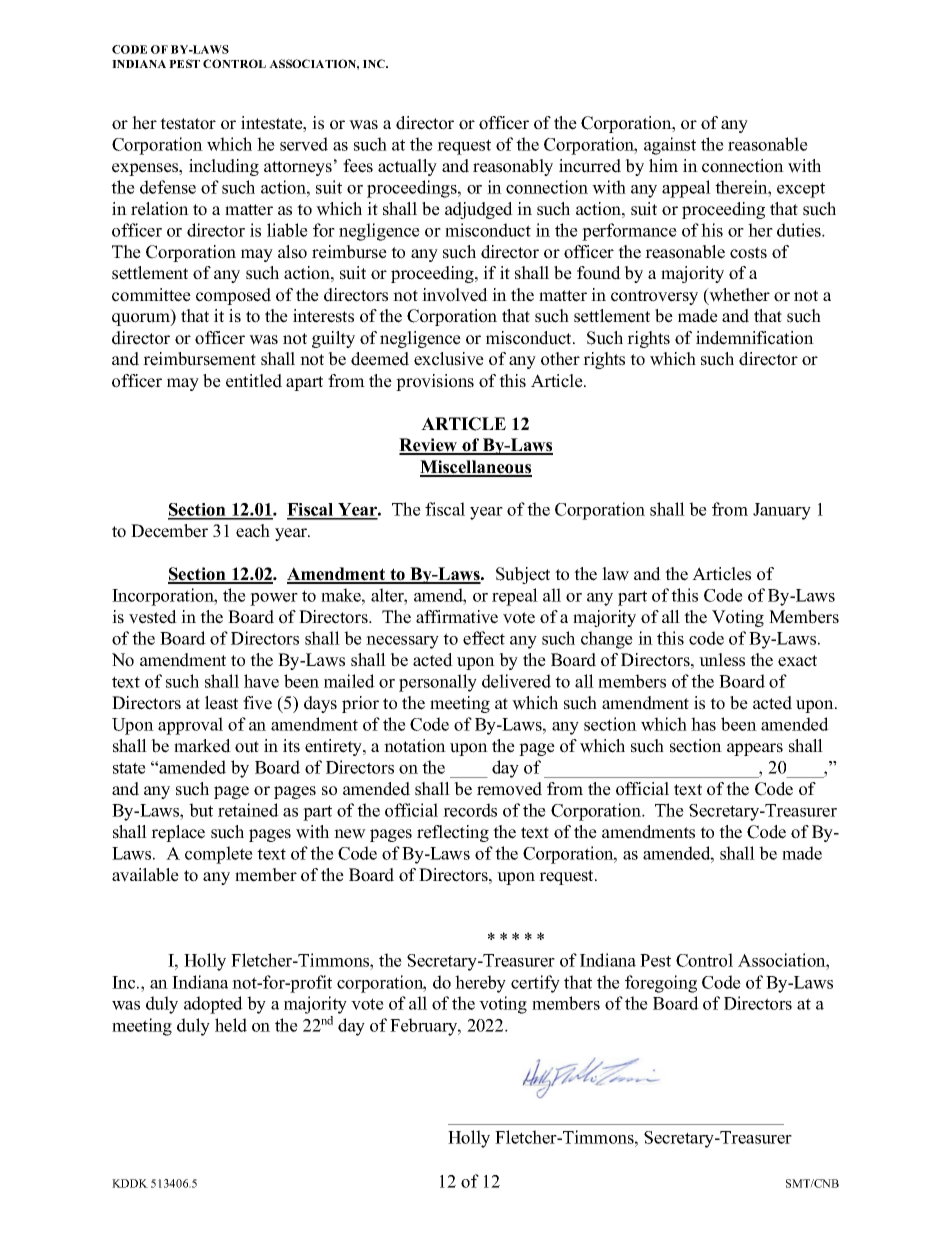 The height and width of the page is (1233, 952). I want to click on but, so click(201, 810).
